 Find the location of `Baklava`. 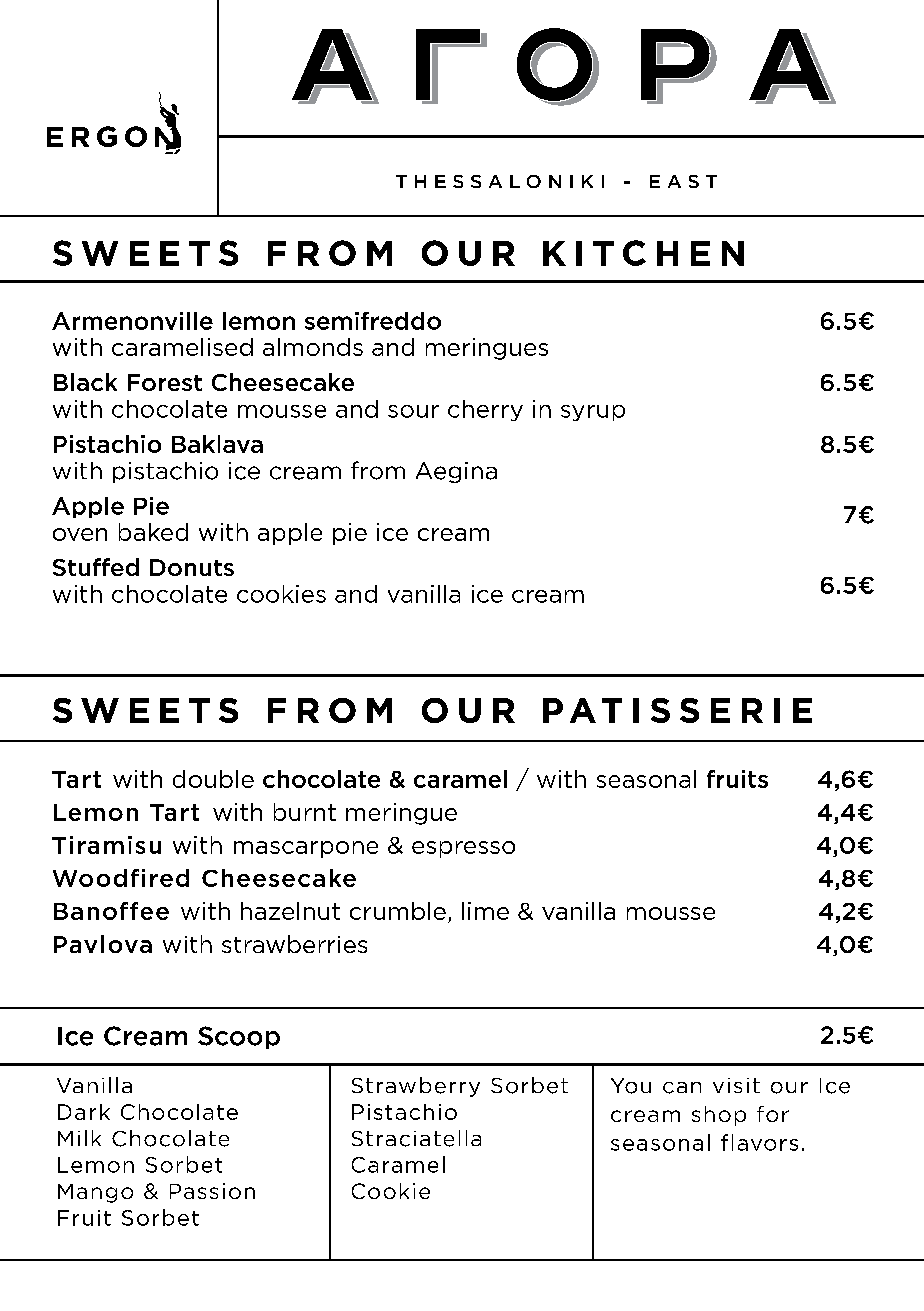

Baklava is located at coordinates (217, 444).
